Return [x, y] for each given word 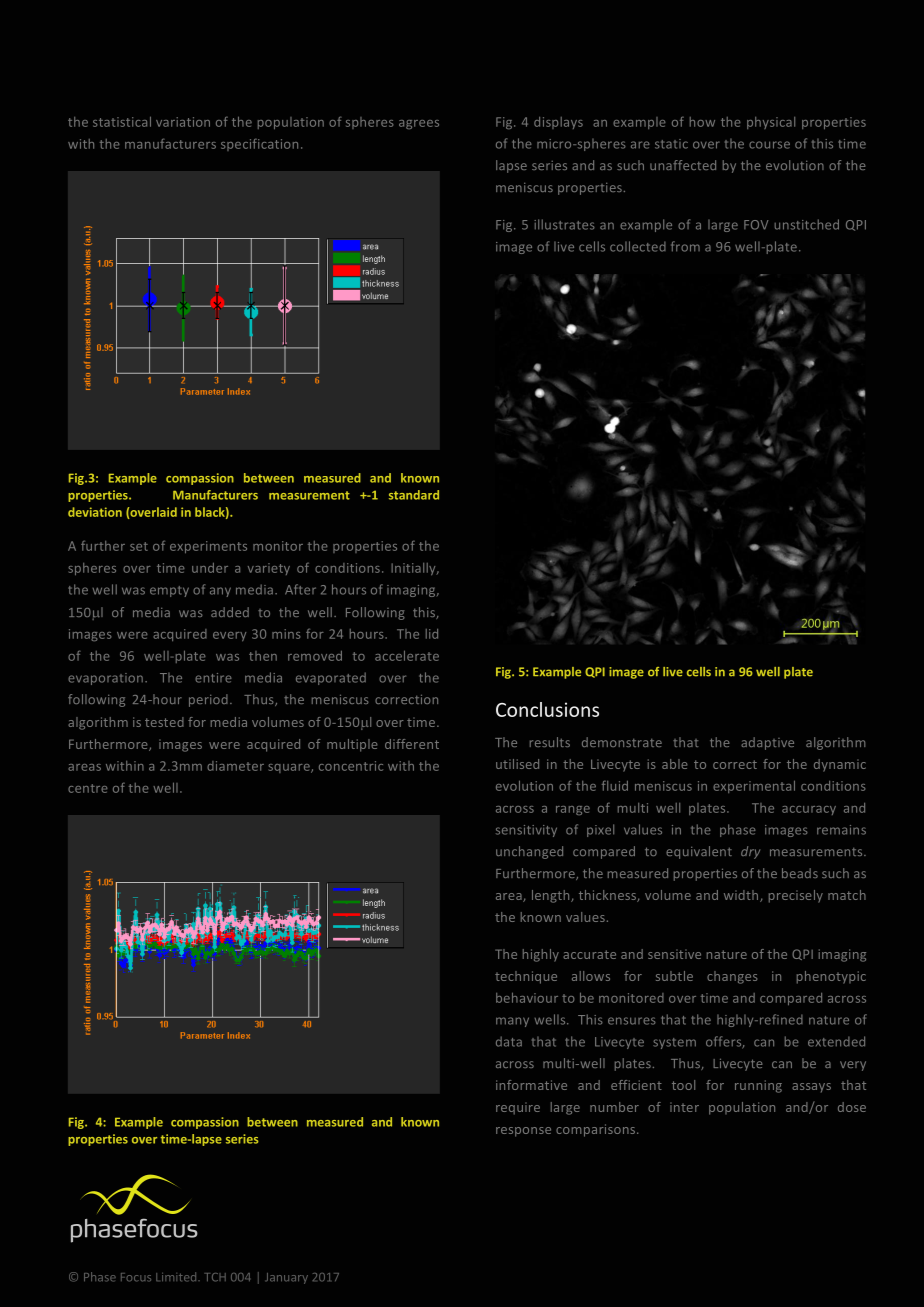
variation [183, 122]
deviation [95, 512]
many [512, 1022]
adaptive [767, 743]
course [769, 145]
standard [414, 495]
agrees [419, 124]
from [685, 246]
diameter [235, 766]
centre [88, 788]
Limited [177, 1277]
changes [732, 977]
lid [432, 634]
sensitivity [526, 831]
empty [169, 591]
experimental [754, 786]
